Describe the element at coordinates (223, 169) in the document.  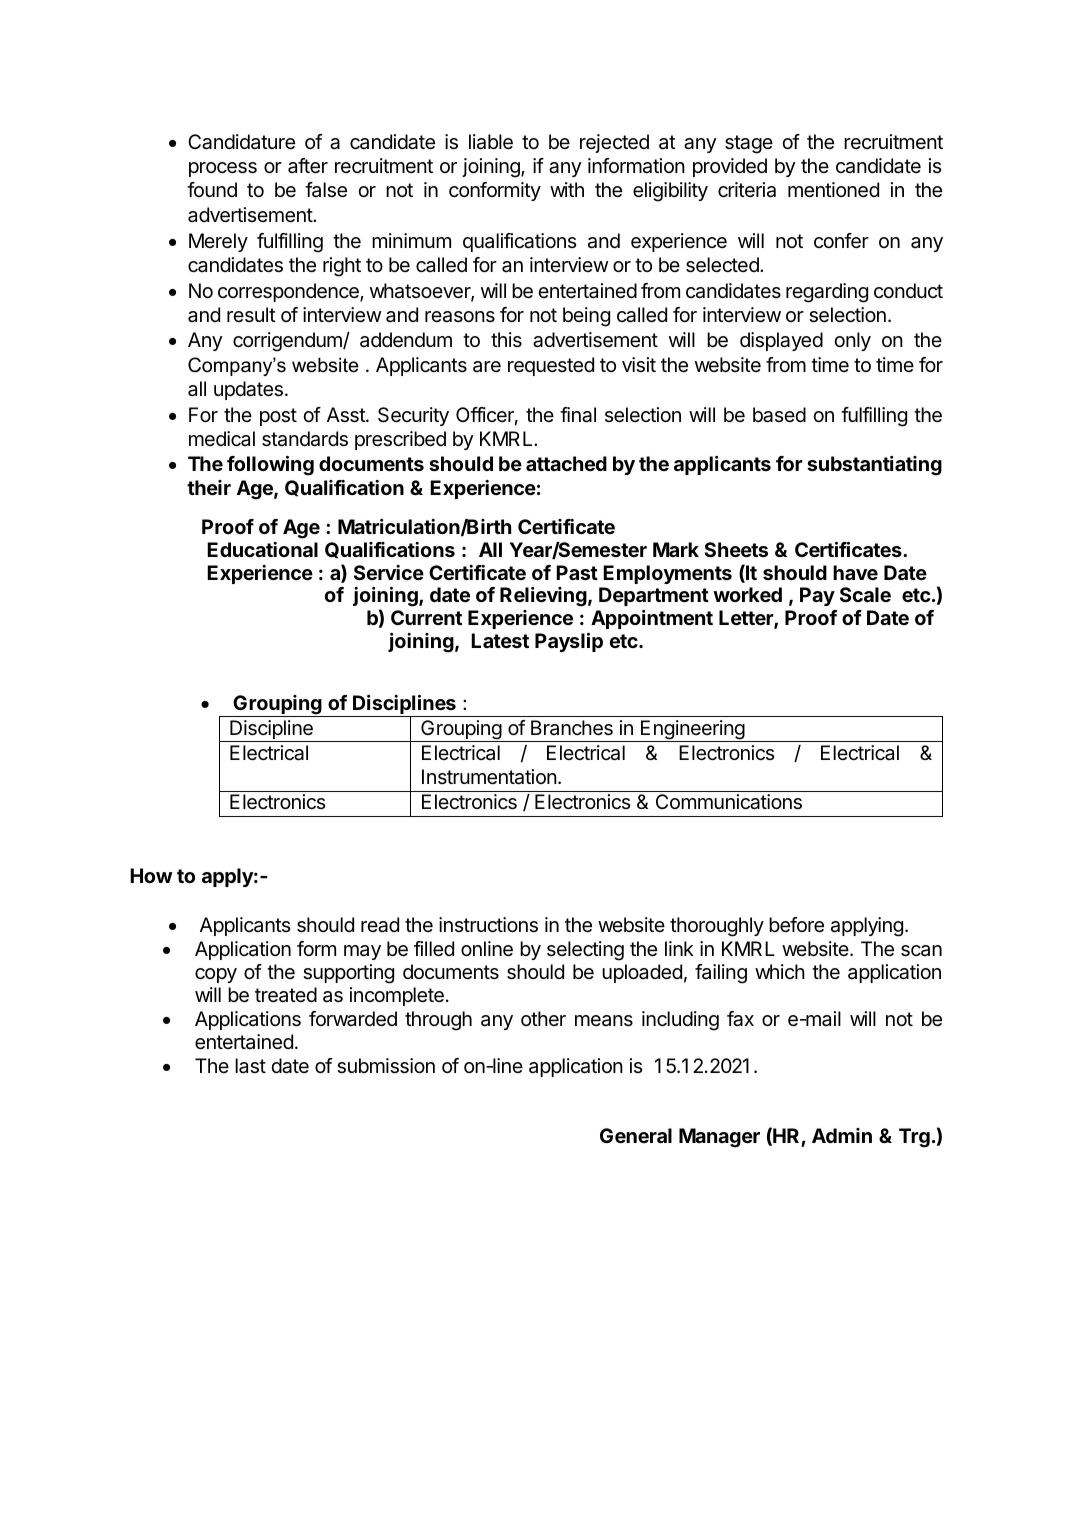
I see `process` at that location.
